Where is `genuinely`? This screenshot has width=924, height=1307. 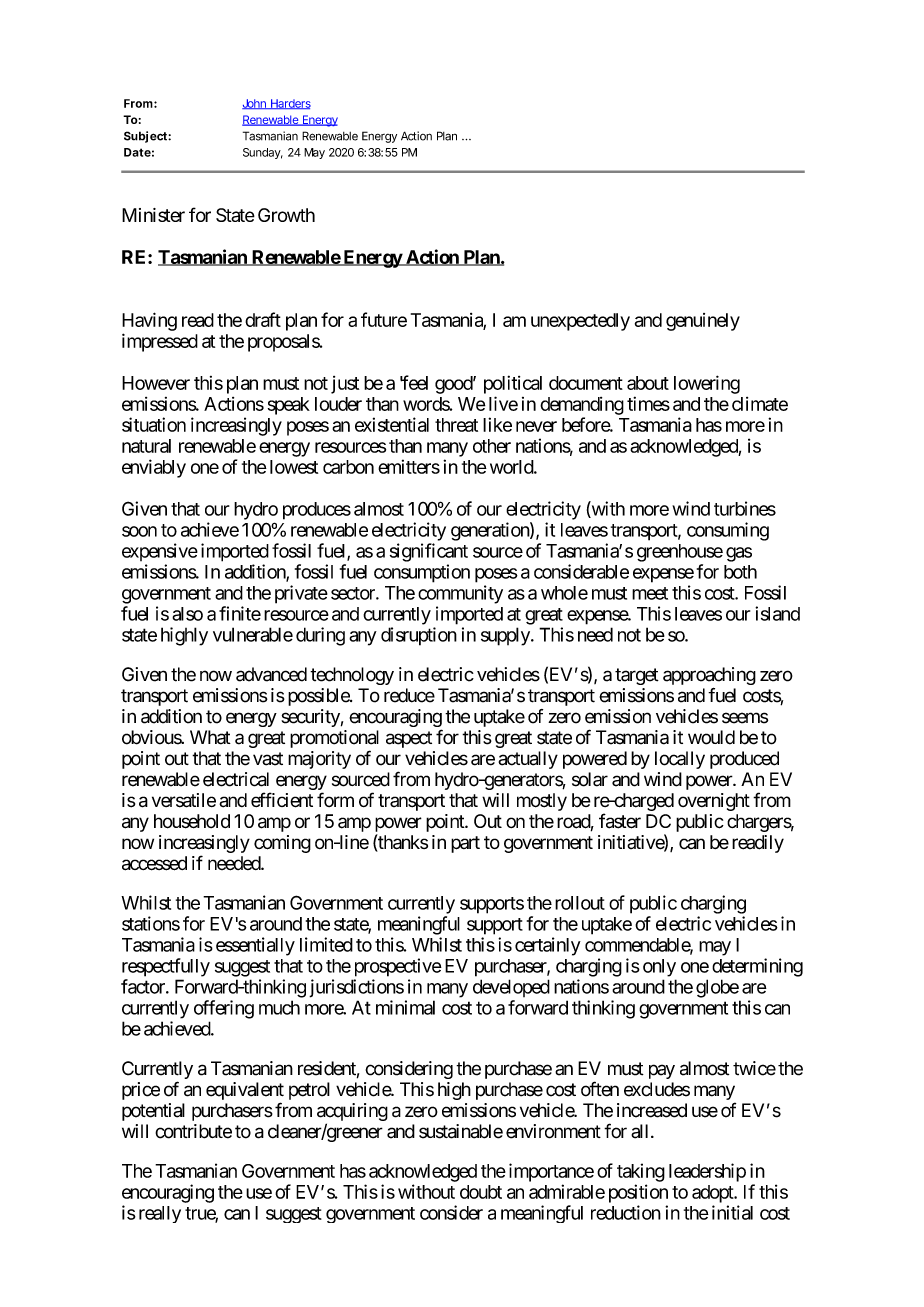 genuinely is located at coordinates (703, 322).
